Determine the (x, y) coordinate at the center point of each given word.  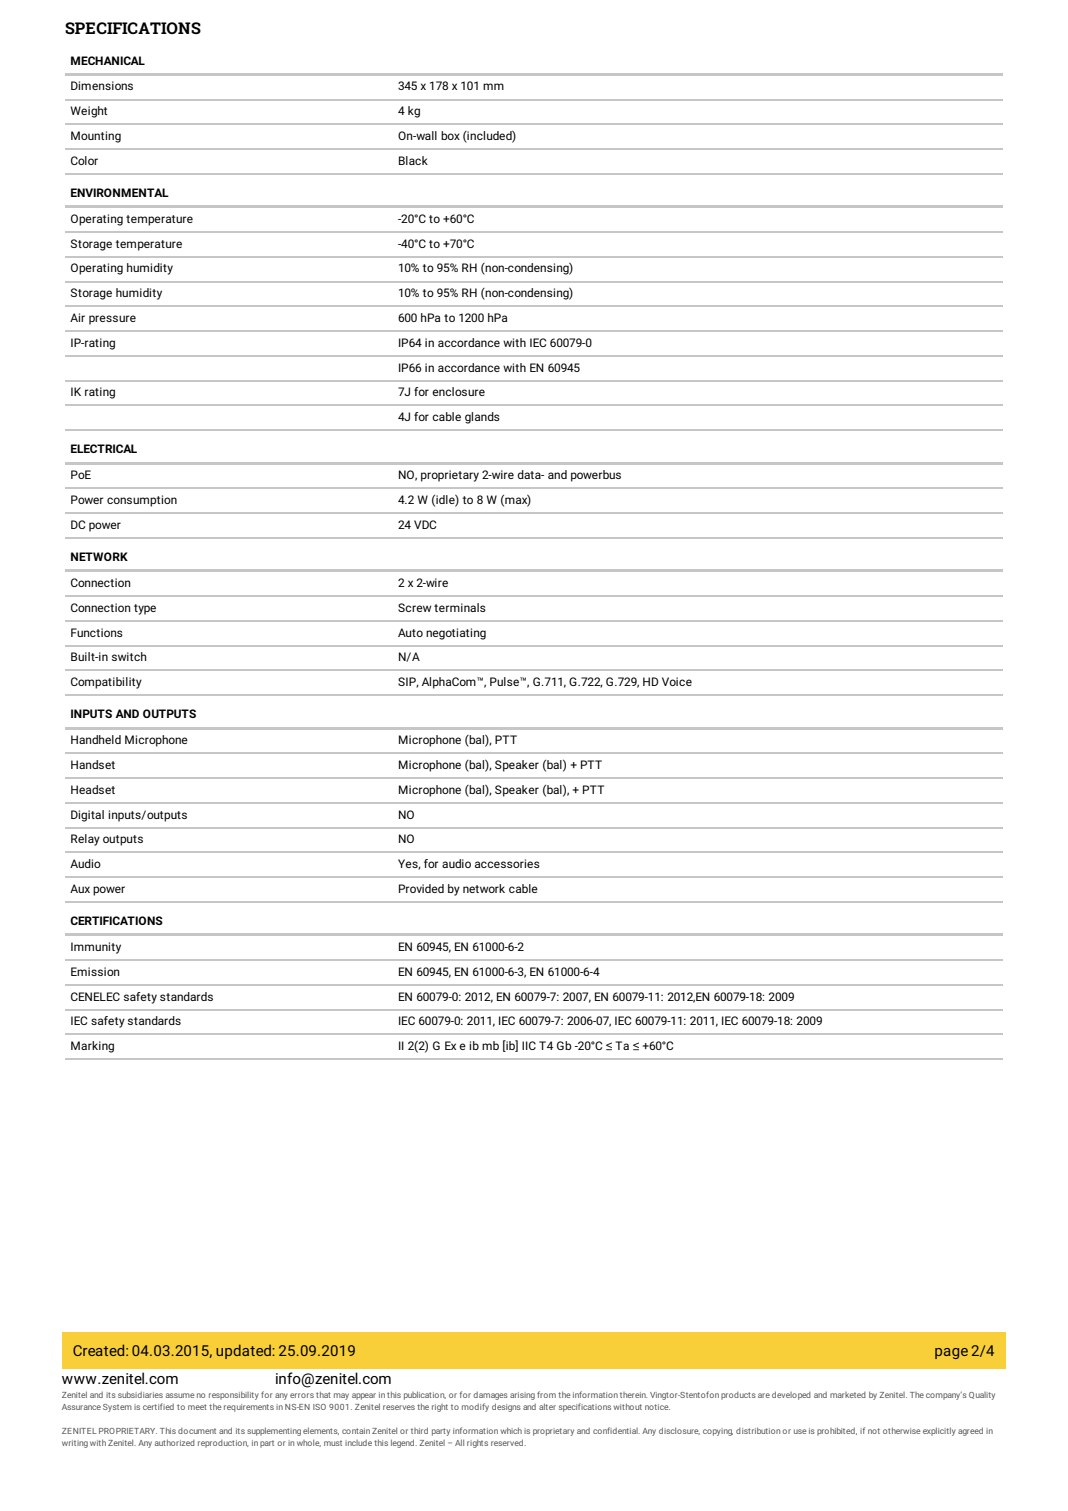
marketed (848, 1395)
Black (413, 160)
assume (180, 1395)
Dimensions (102, 85)
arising (522, 1396)
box (450, 135)
